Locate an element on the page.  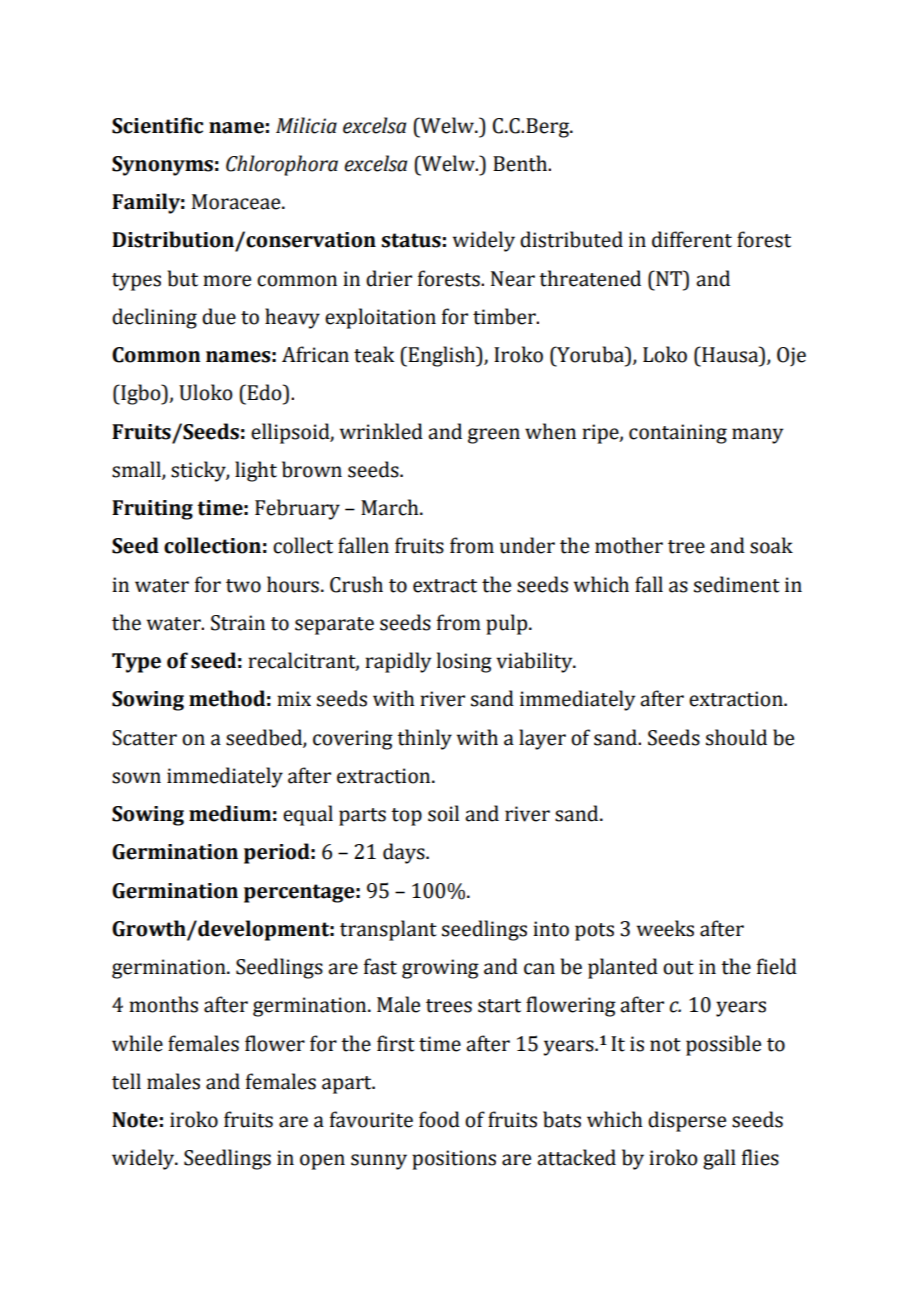
soil is located at coordinates (443, 813).
